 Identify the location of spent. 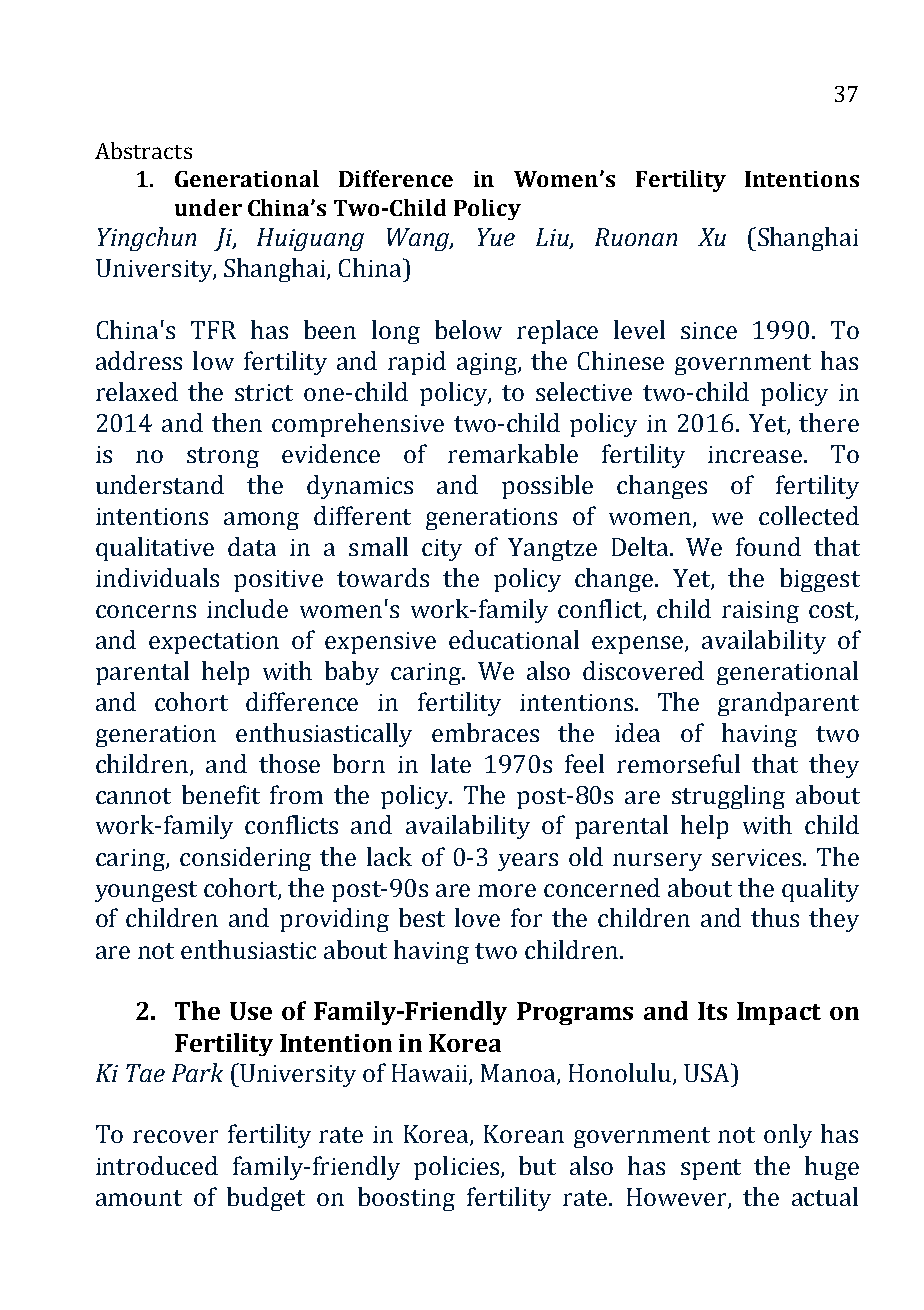
(711, 1169).
